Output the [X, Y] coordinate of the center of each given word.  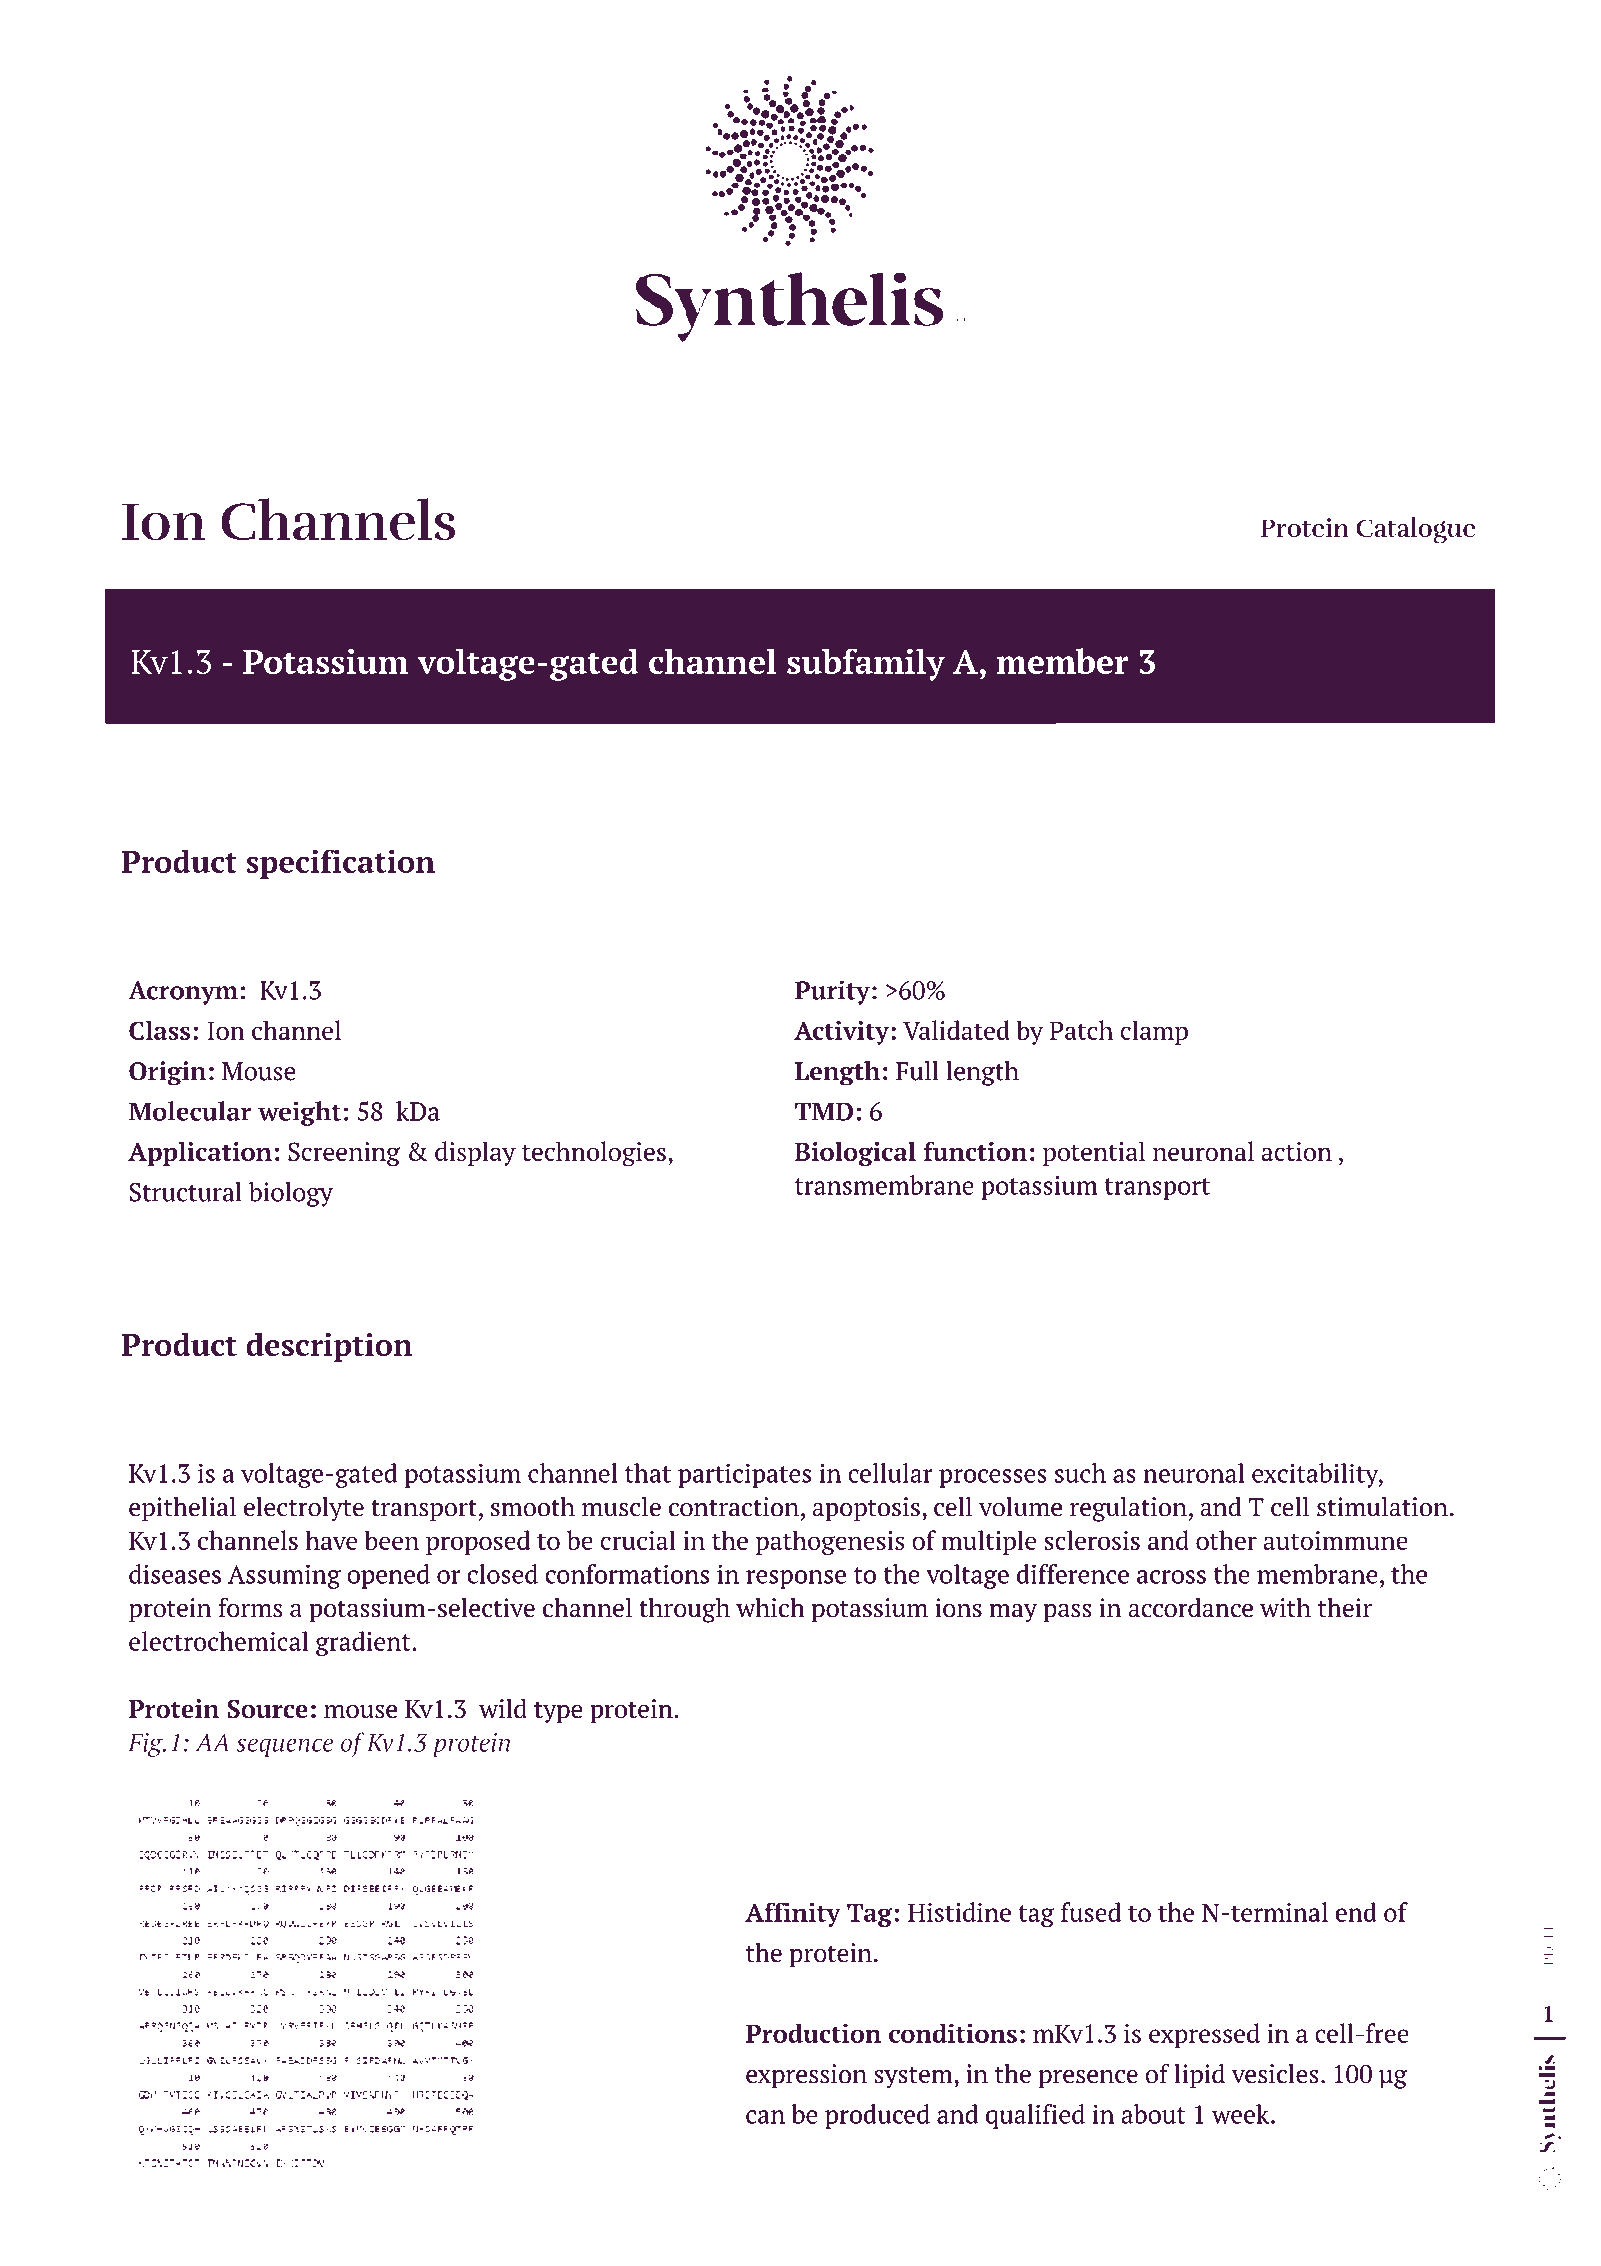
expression [806, 2076]
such [1080, 1473]
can [765, 2117]
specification [340, 864]
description [329, 1347]
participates [744, 1476]
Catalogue [1415, 530]
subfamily [866, 664]
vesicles [1275, 2073]
